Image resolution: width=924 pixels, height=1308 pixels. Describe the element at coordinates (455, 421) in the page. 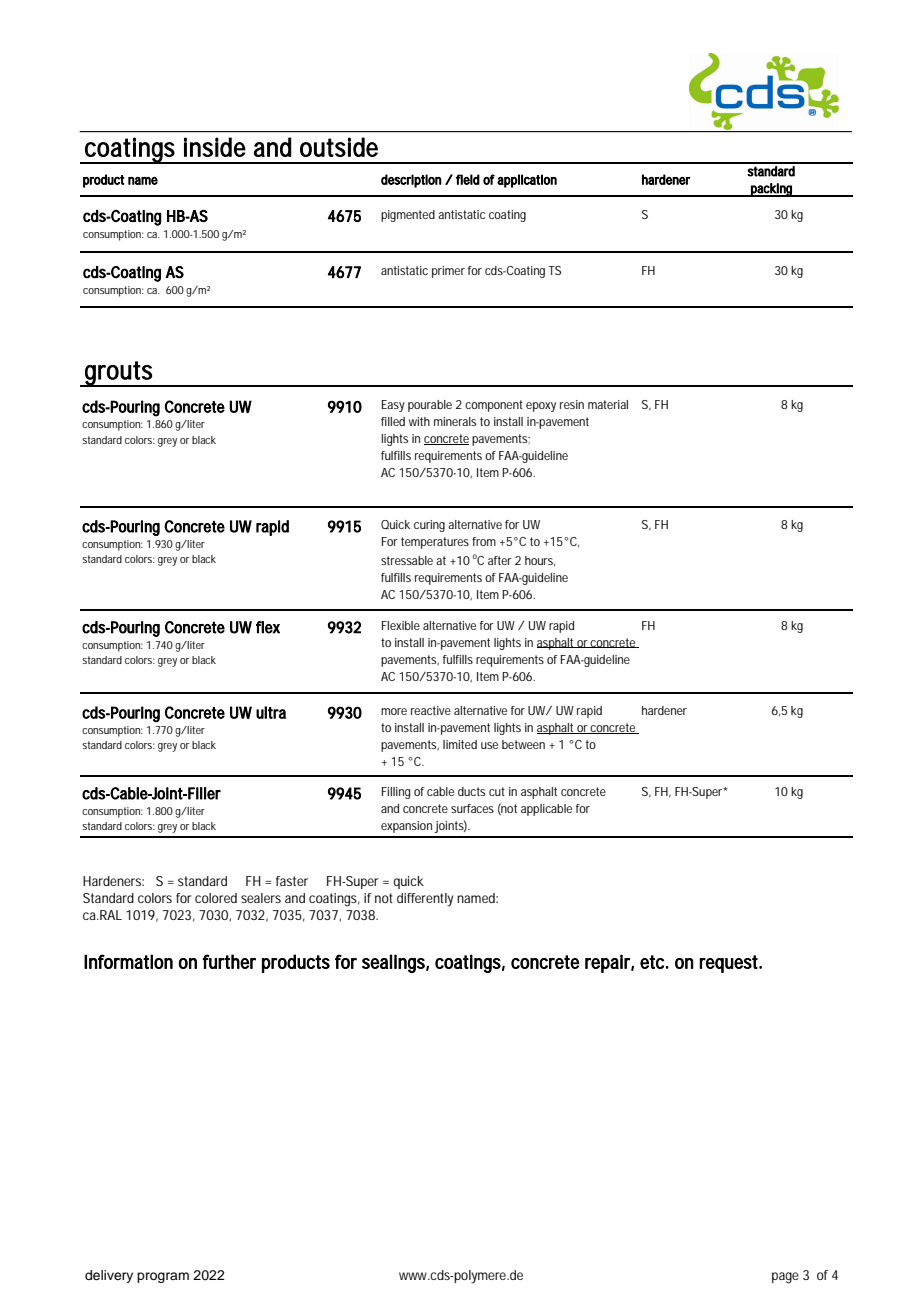

I see `minerals` at that location.
